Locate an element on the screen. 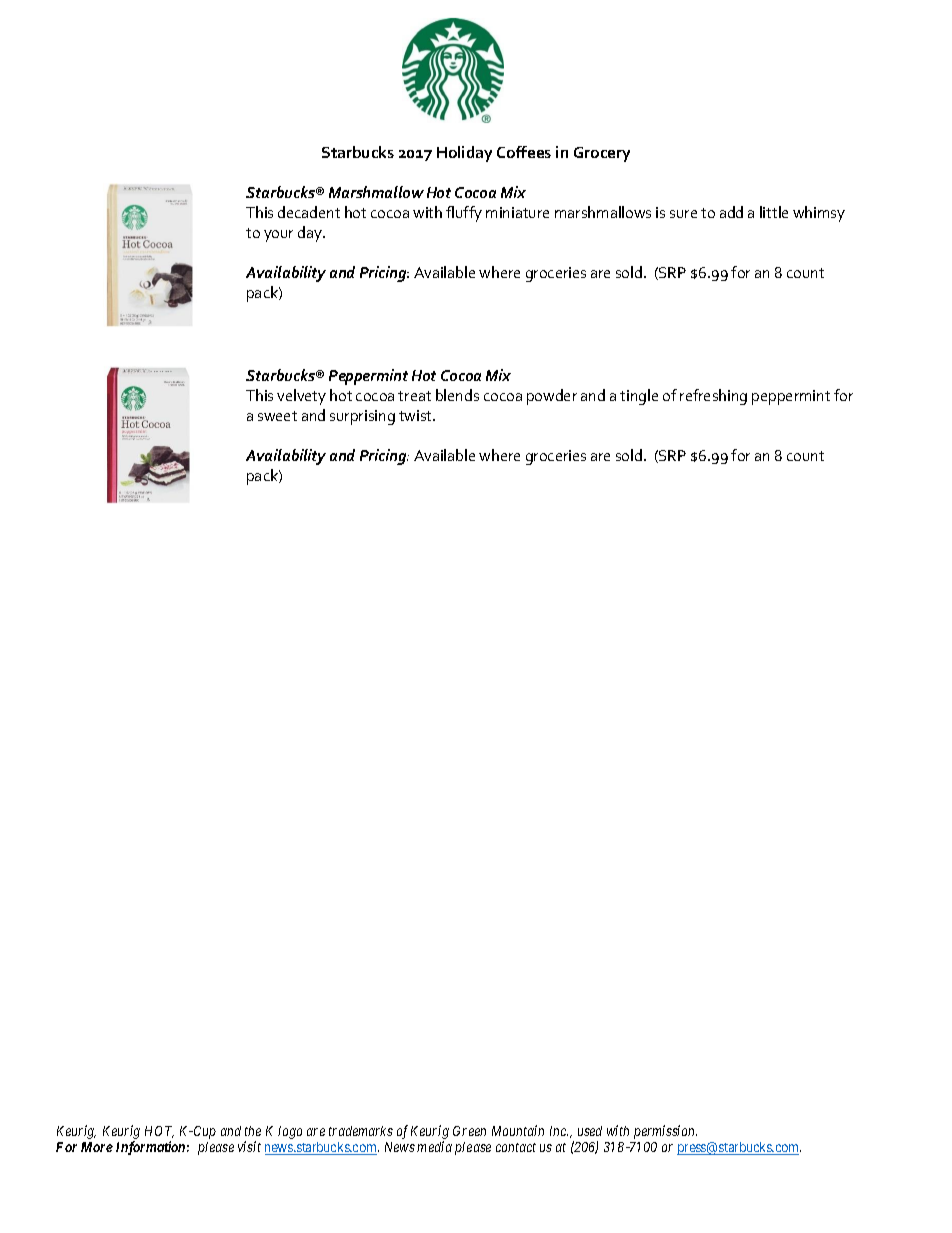 This screenshot has width=952, height=1233. the is located at coordinates (253, 1131).
